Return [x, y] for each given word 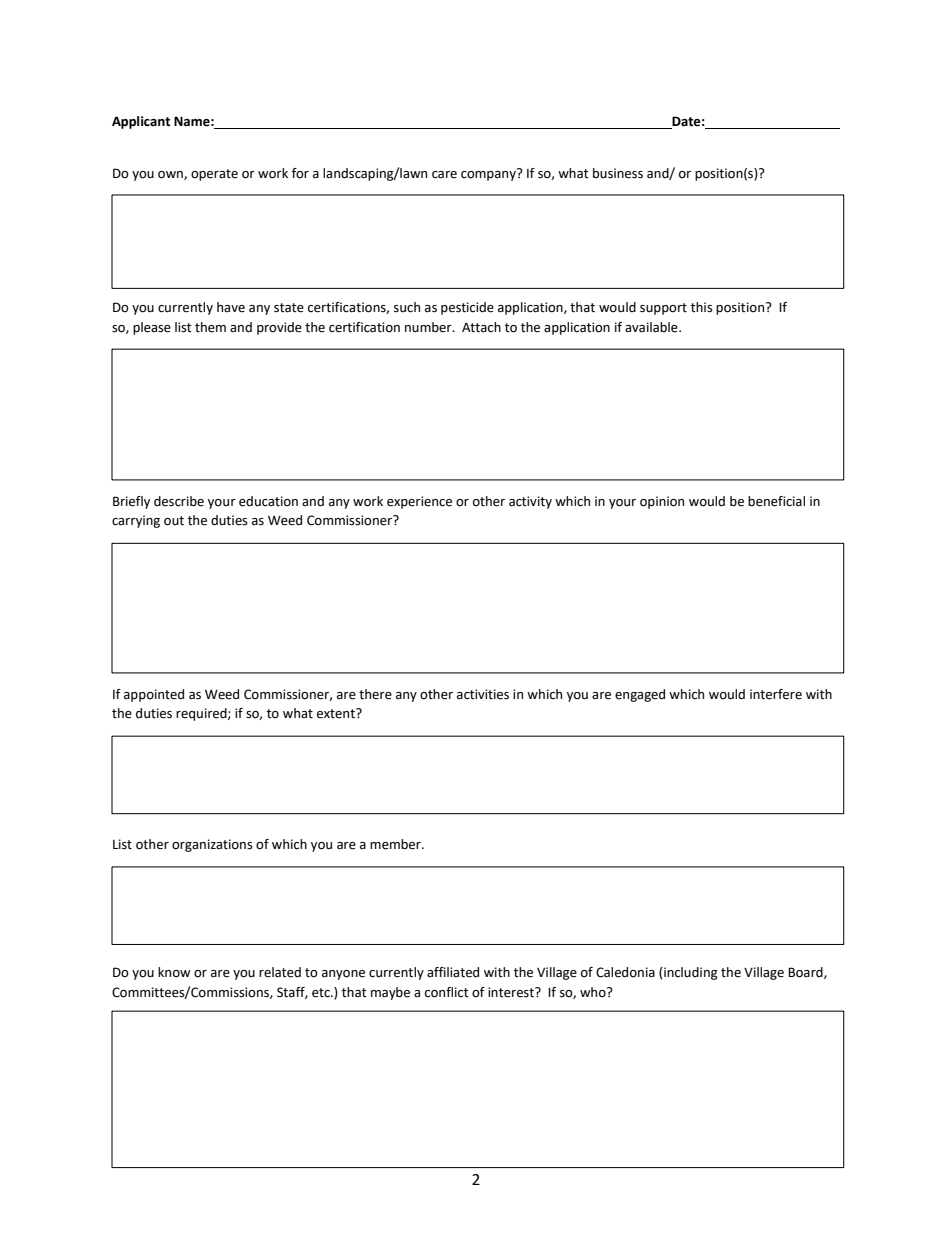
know [174, 972]
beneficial [776, 501]
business [618, 173]
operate [214, 175]
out [174, 521]
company [489, 174]
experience [419, 502]
